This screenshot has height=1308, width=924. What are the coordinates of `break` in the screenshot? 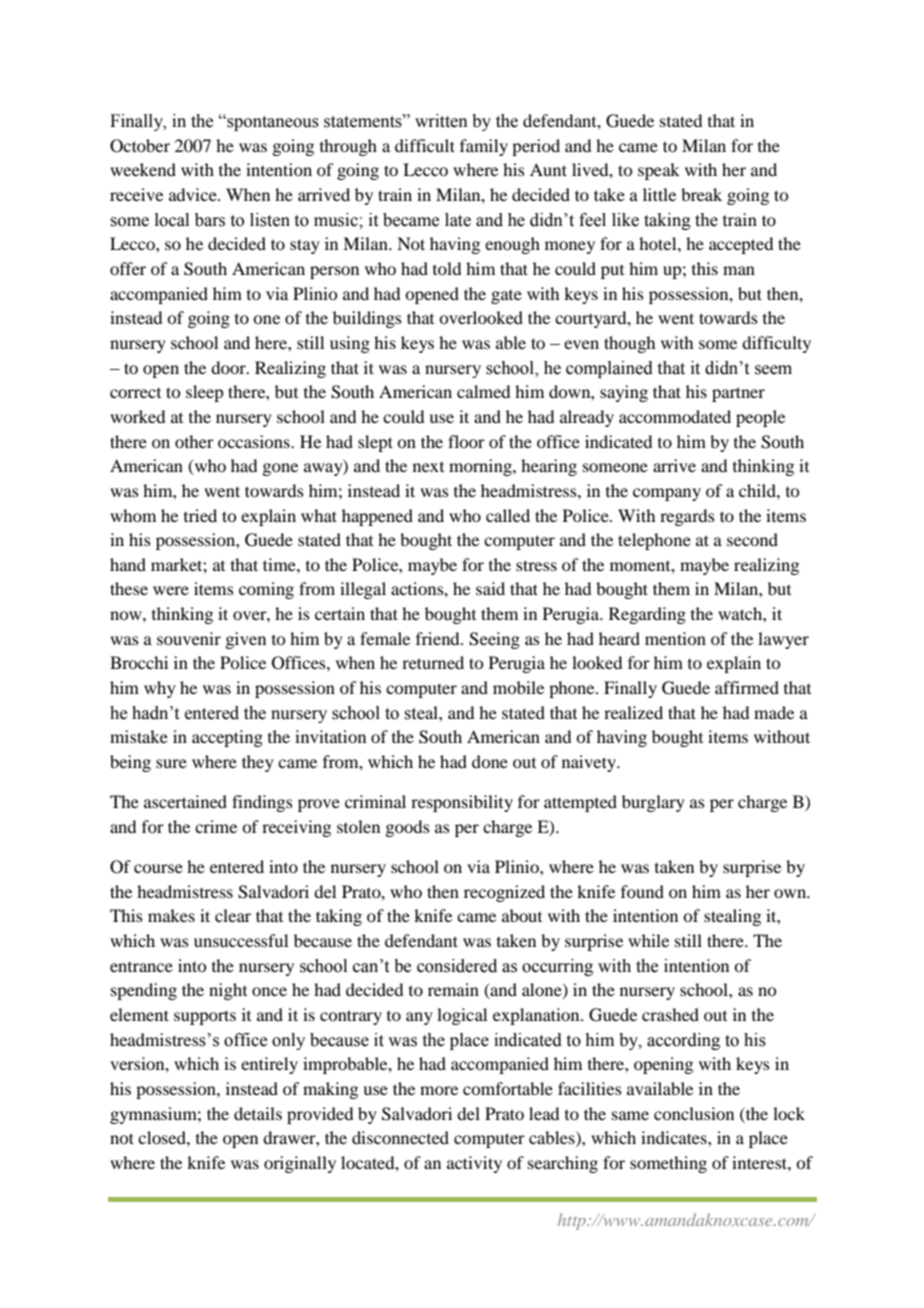 It's located at (701, 194).
